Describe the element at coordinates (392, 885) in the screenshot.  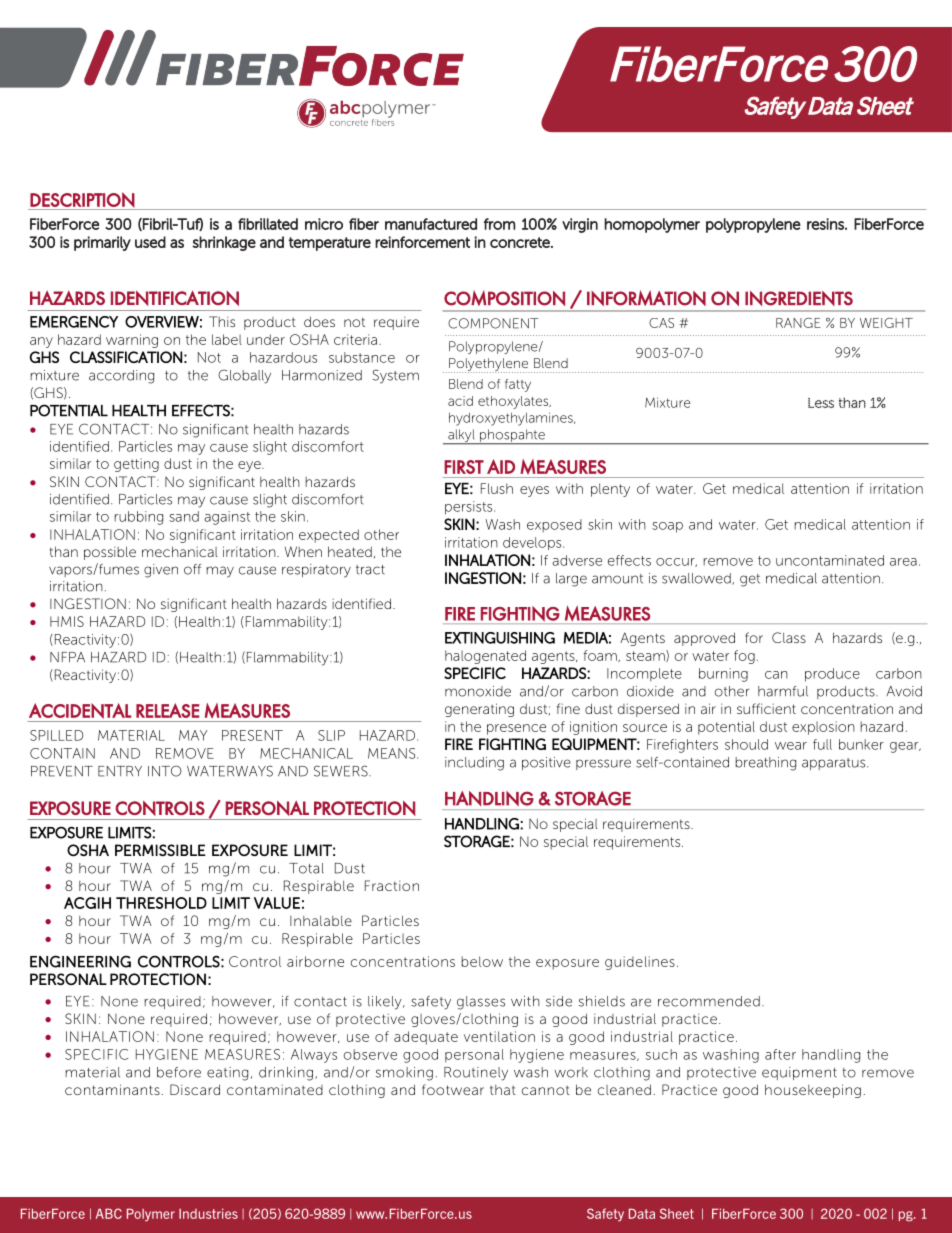
I see `Fraction` at that location.
